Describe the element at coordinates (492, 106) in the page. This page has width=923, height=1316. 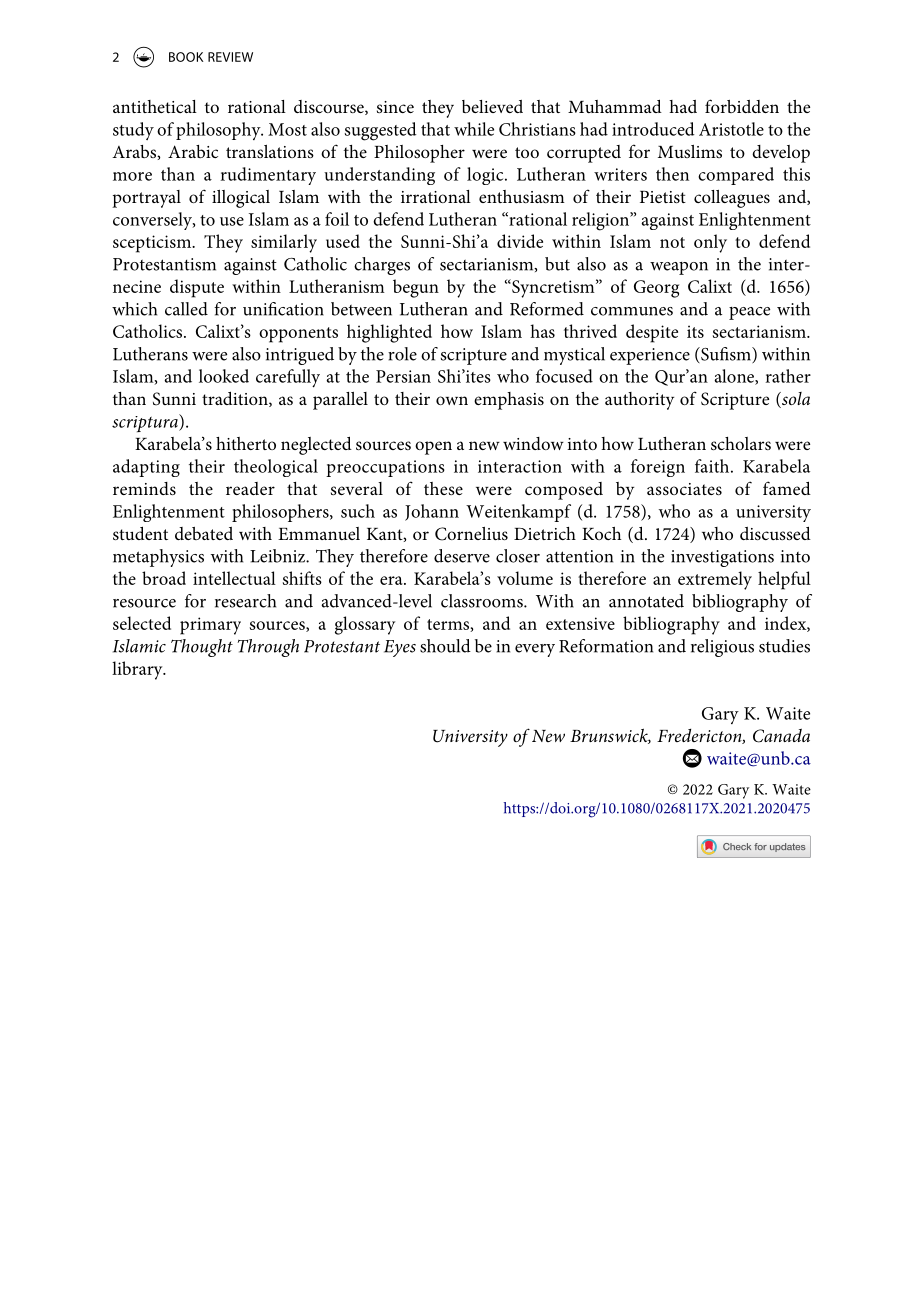
I see `believed` at that location.
